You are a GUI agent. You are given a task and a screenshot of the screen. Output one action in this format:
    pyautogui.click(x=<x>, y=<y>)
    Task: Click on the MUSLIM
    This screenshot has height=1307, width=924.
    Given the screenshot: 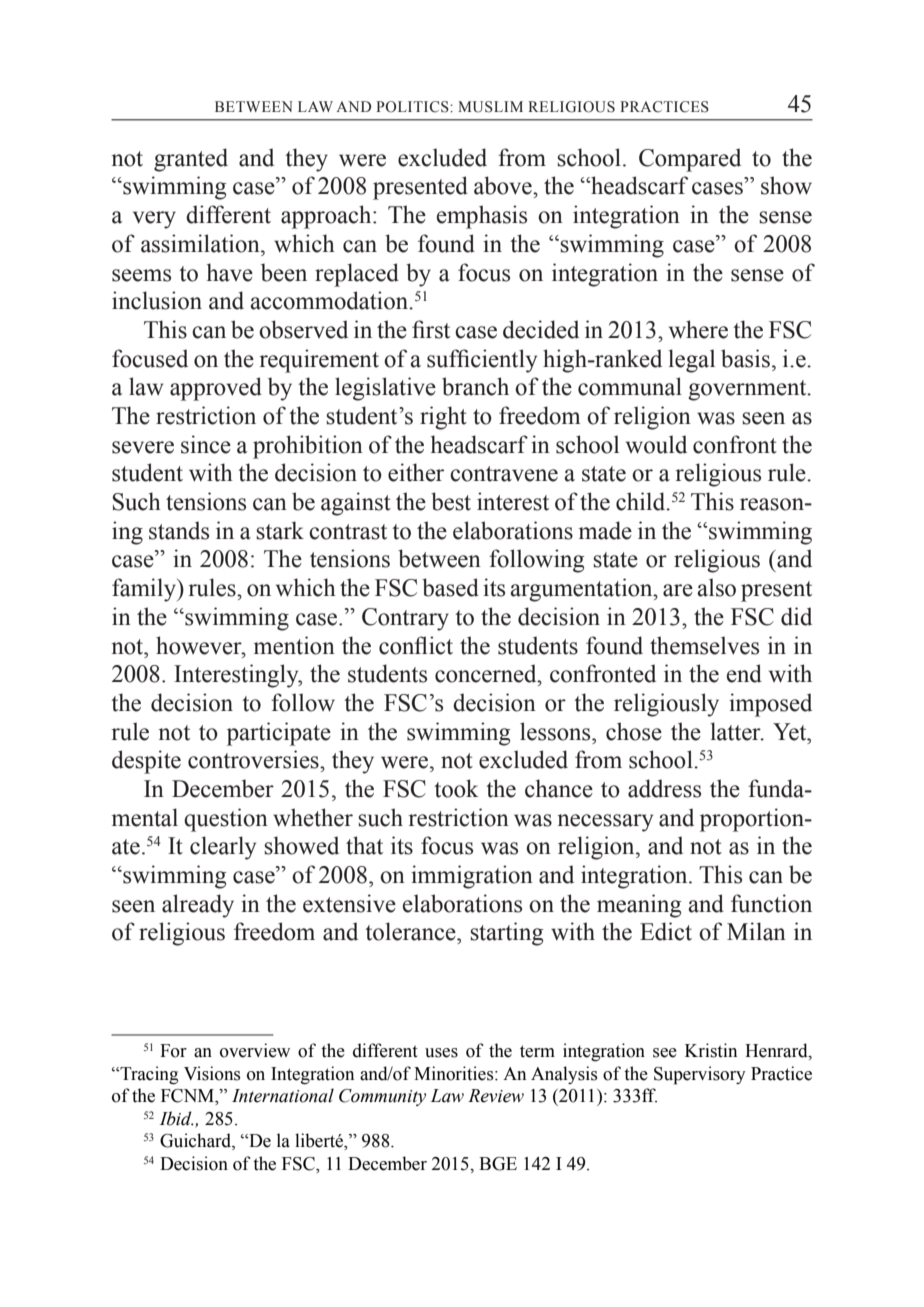 What is the action you would take?
    pyautogui.click(x=490, y=107)
